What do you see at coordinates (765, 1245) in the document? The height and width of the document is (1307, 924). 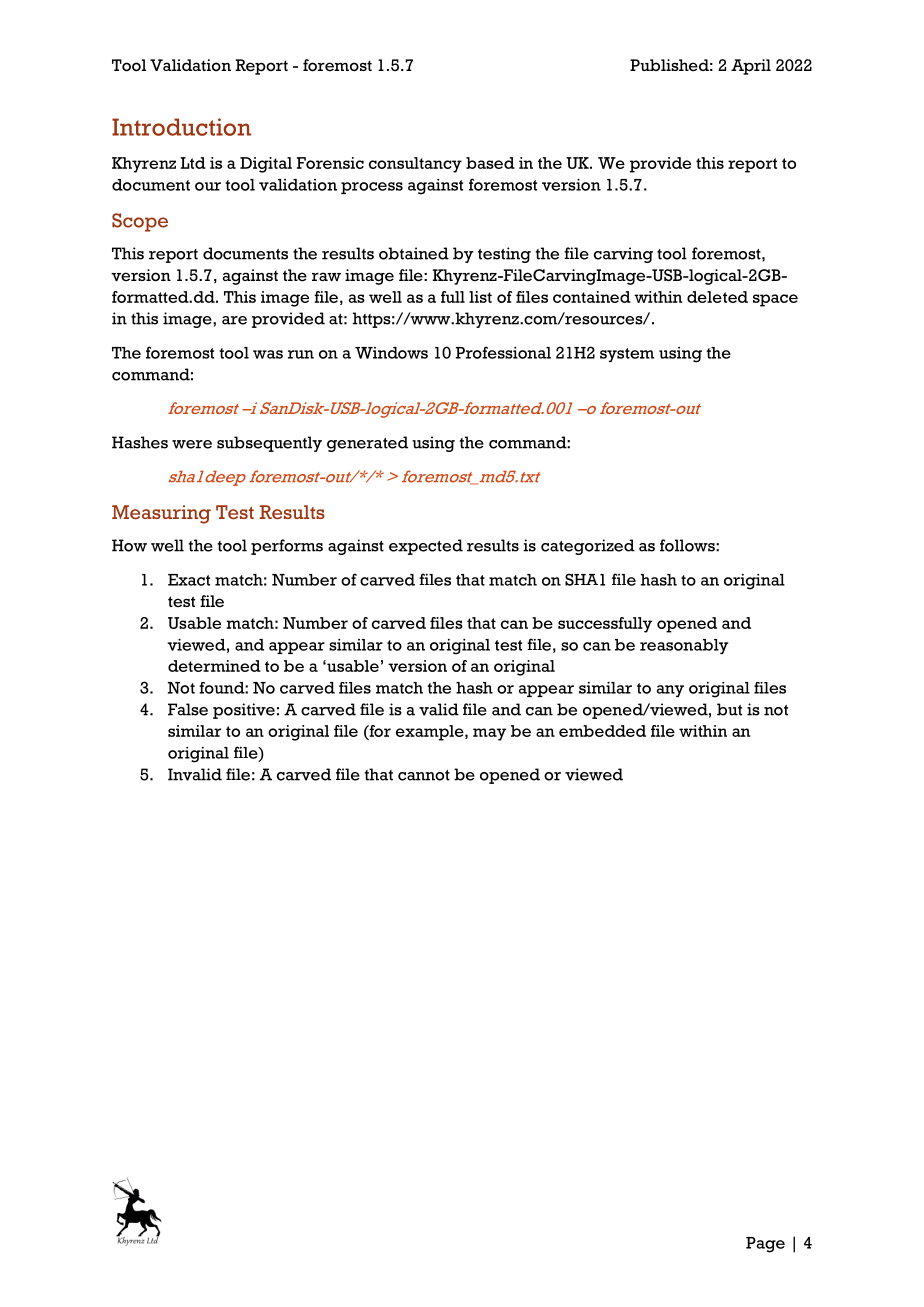 I see `Page` at bounding box center [765, 1245].
